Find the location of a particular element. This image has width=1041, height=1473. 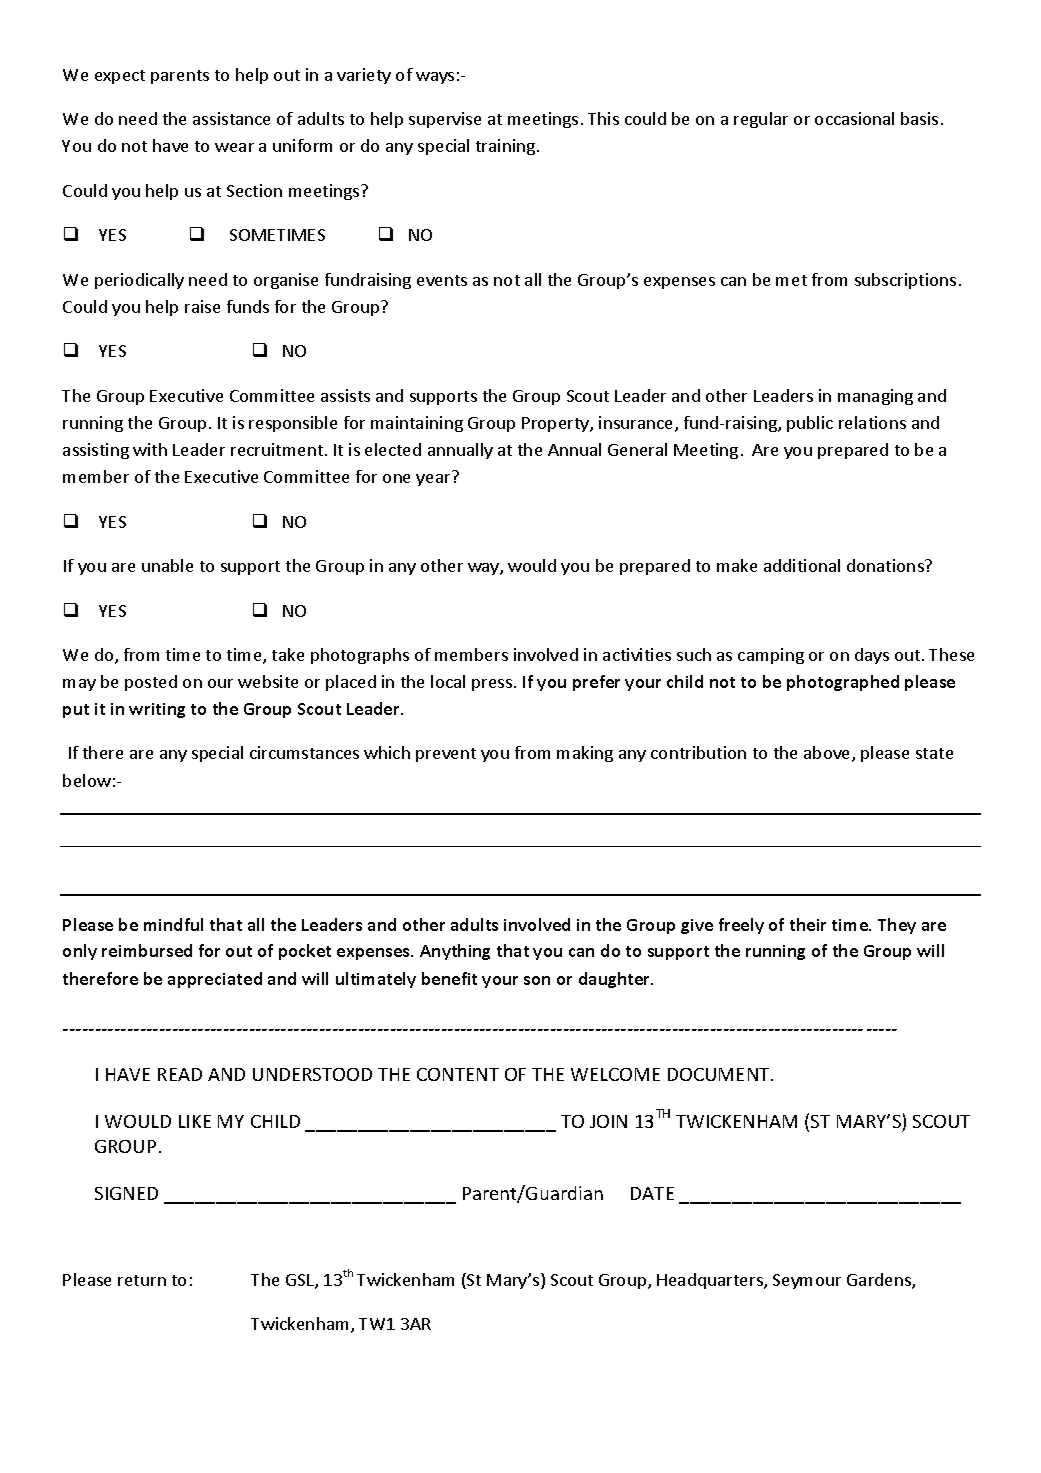

assistance is located at coordinates (231, 118).
